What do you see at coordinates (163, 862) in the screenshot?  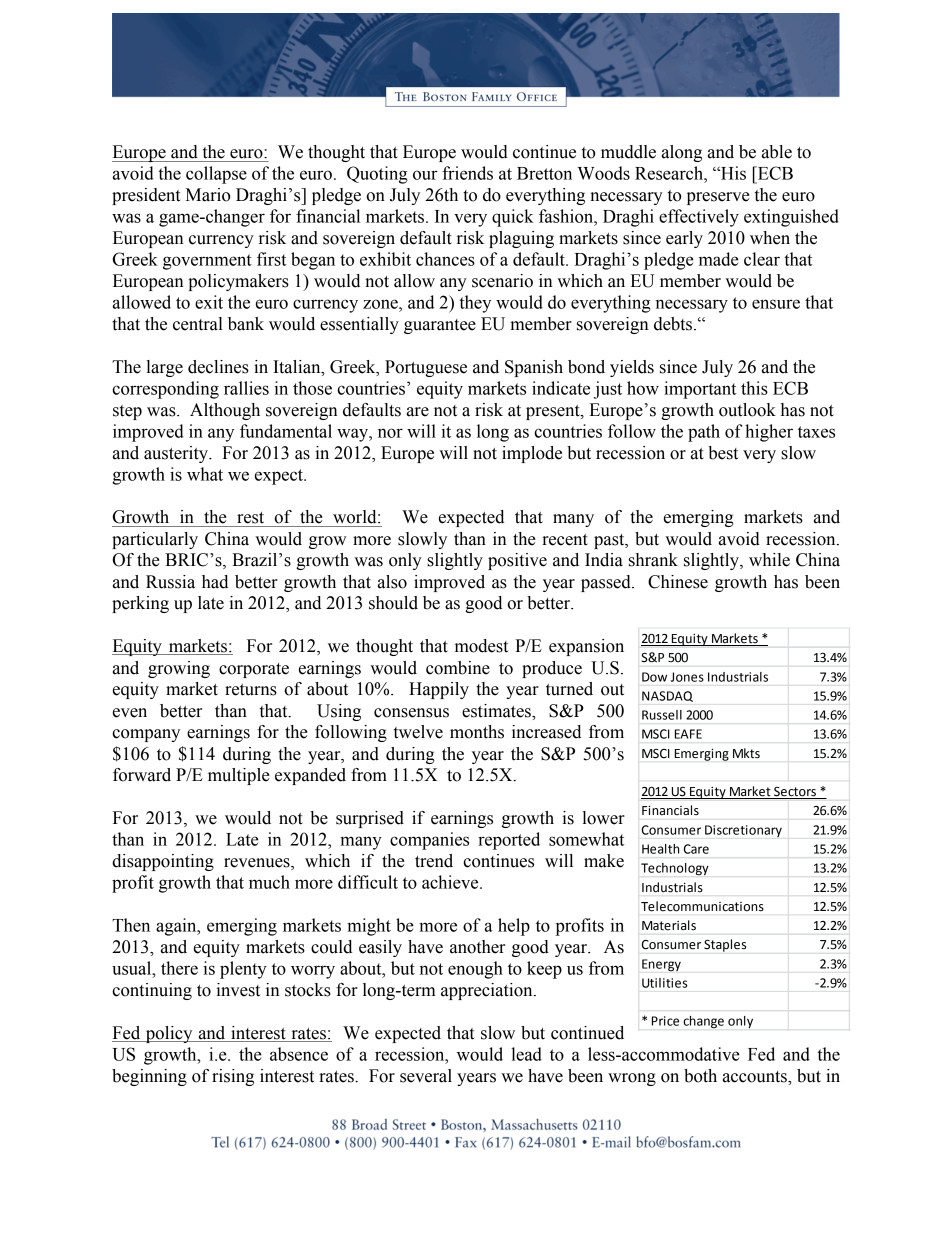 I see `disappointing` at bounding box center [163, 862].
